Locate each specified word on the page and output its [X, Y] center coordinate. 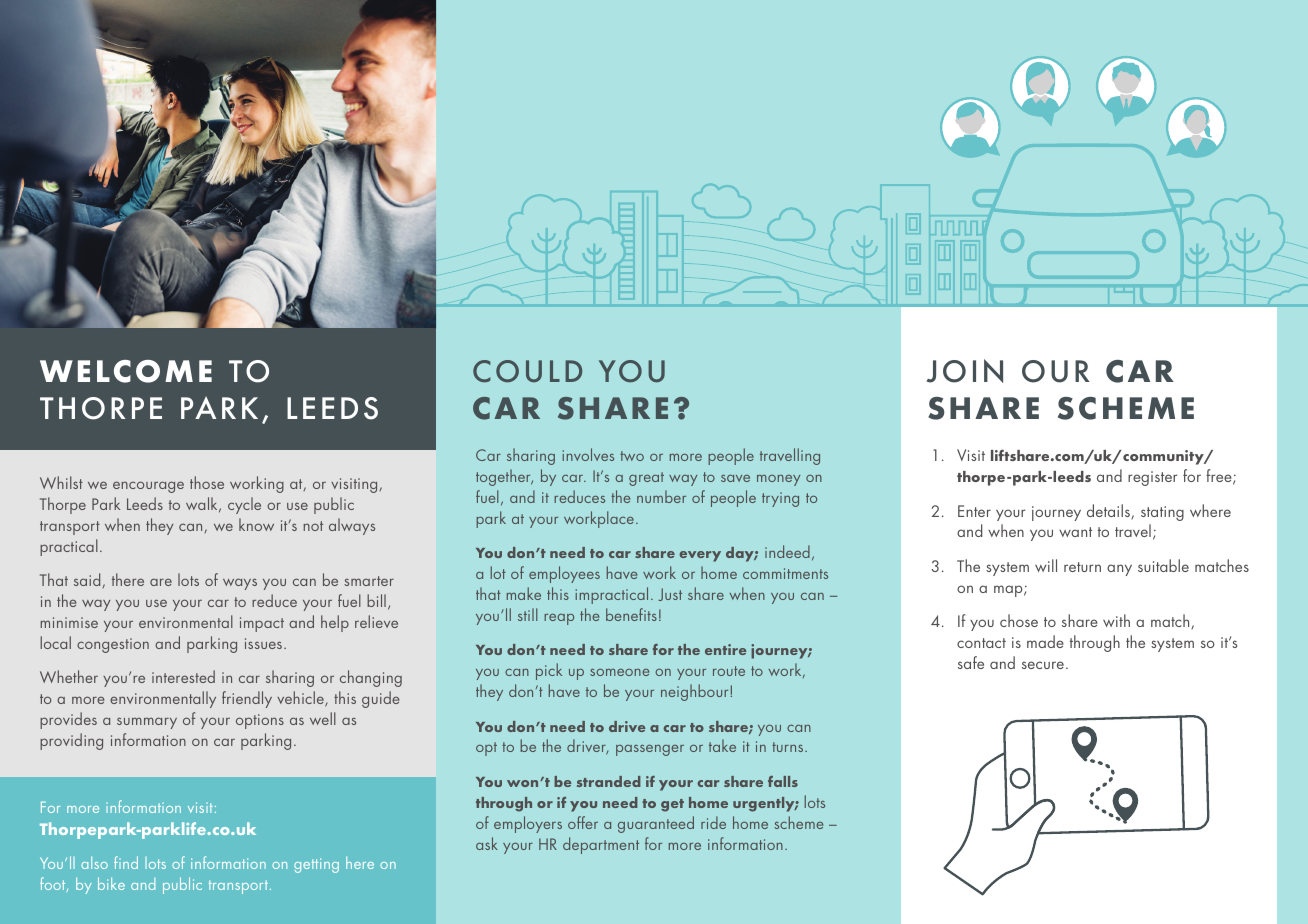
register [1152, 478]
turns [789, 747]
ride [713, 822]
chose [1019, 620]
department [601, 845]
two [632, 456]
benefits [631, 614]
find [126, 862]
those [207, 482]
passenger [650, 750]
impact [262, 624]
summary [147, 723]
